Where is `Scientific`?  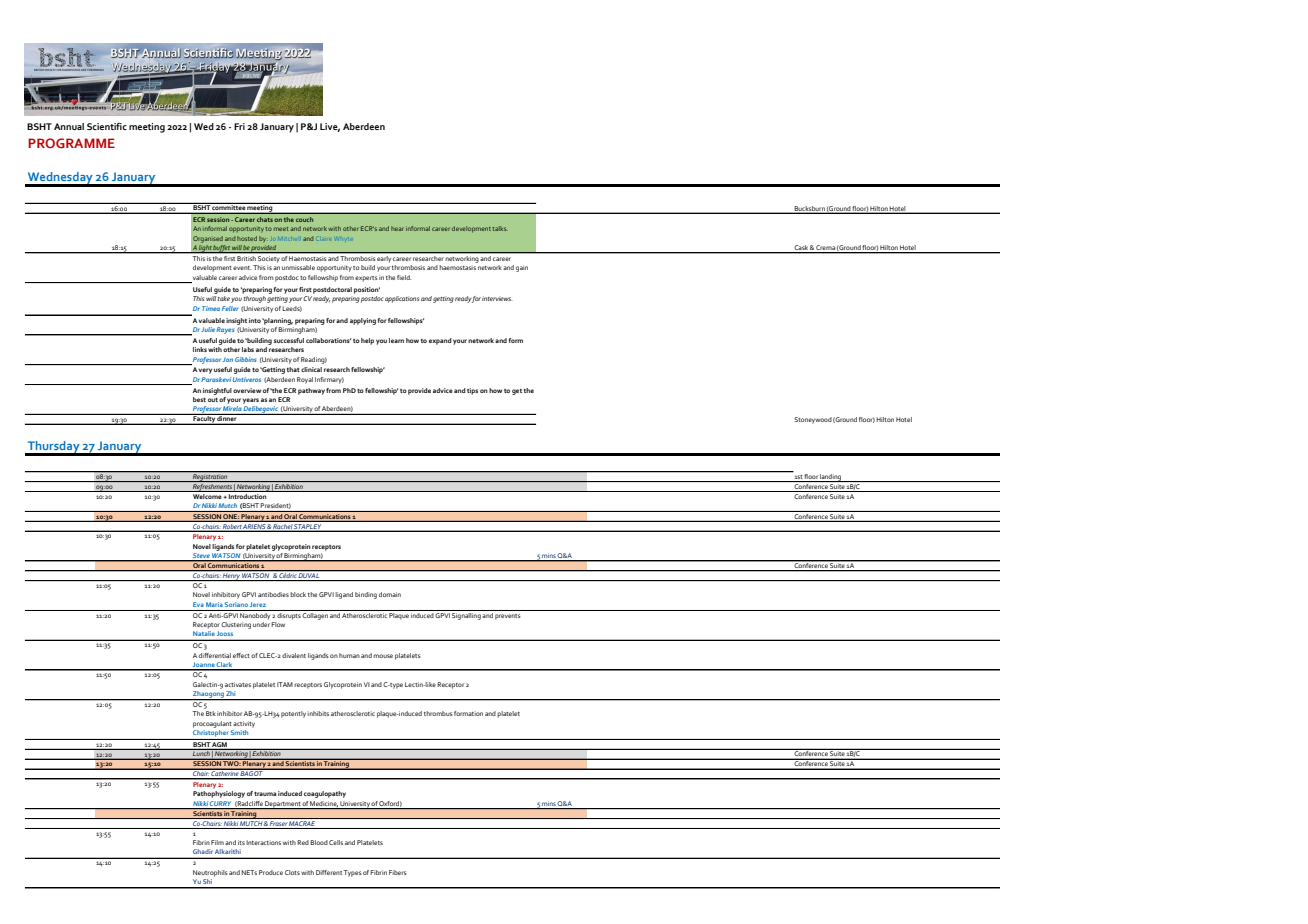 Scientific is located at coordinates (107, 126).
